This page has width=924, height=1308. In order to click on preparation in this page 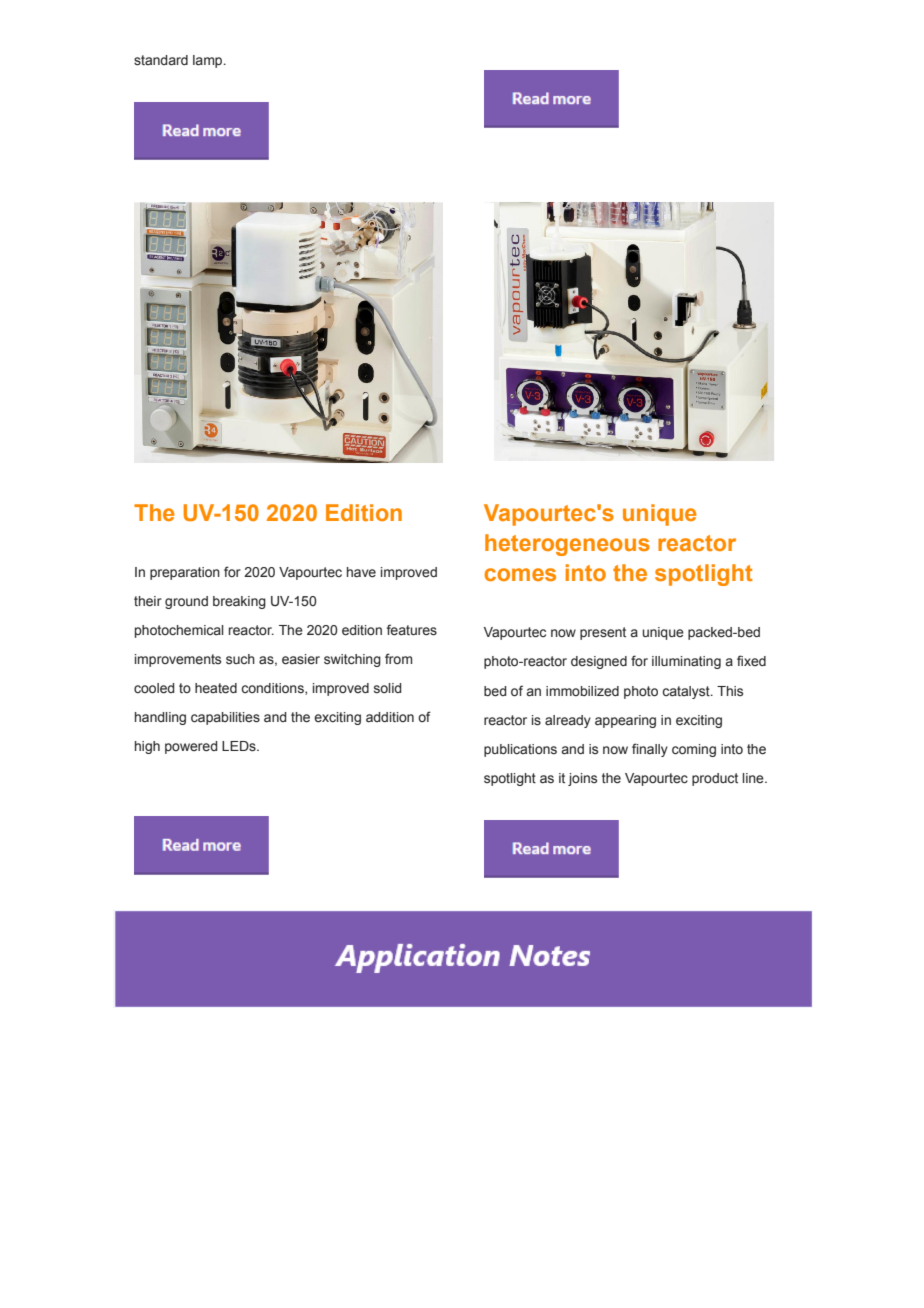, I will do `click(185, 573)`.
